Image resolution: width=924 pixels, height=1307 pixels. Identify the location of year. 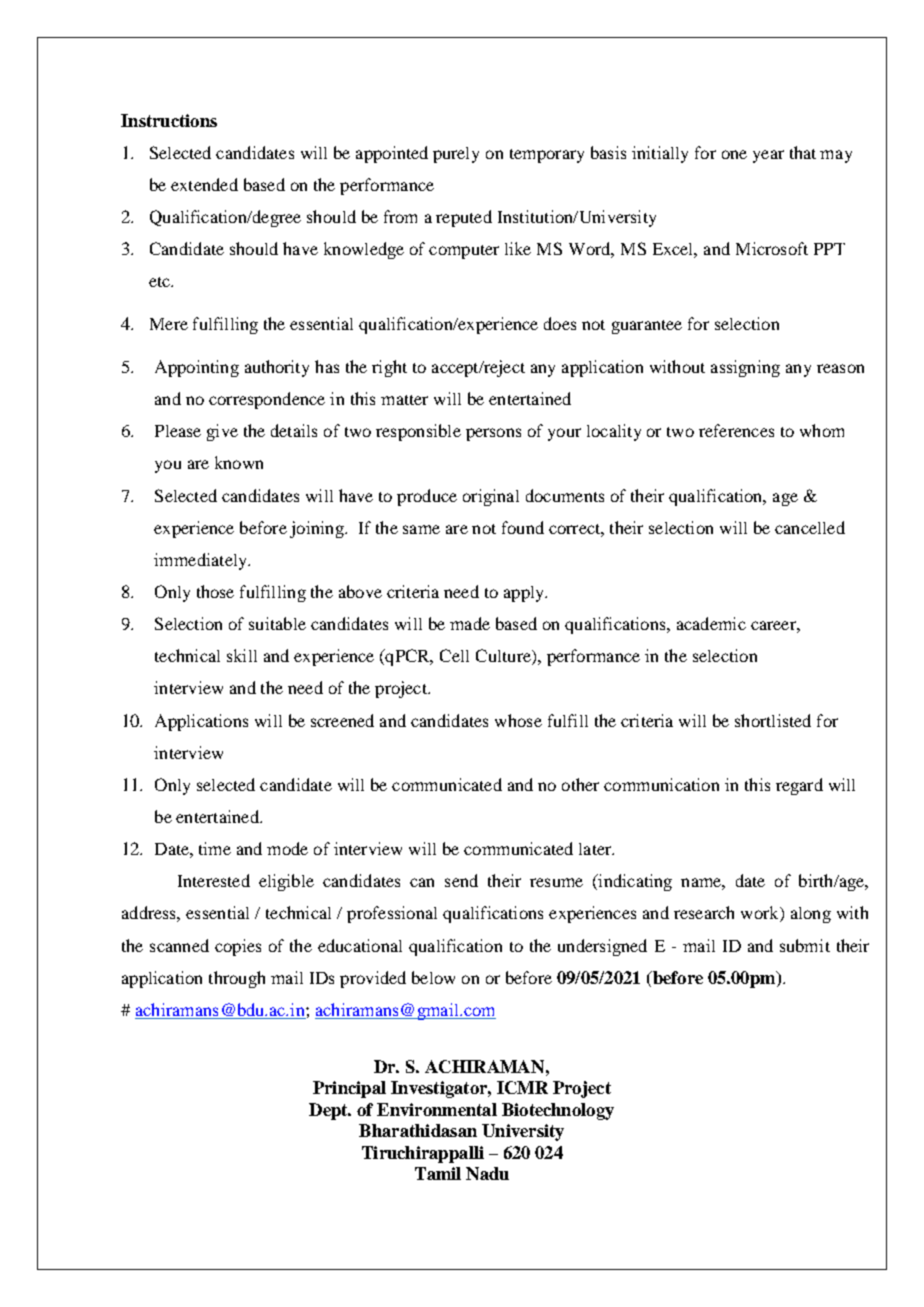
(768, 156).
